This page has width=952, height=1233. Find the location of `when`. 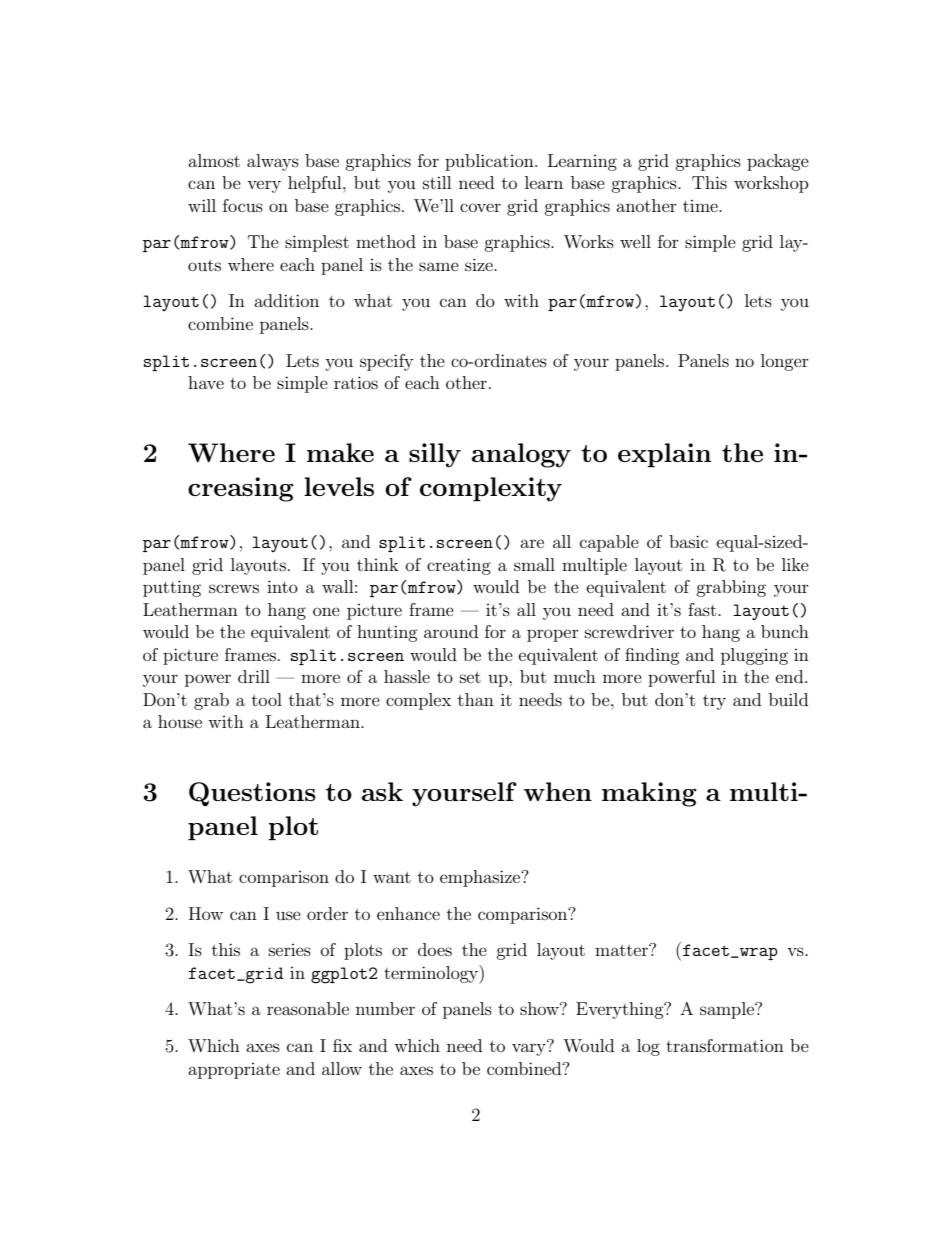

when is located at coordinates (558, 791).
